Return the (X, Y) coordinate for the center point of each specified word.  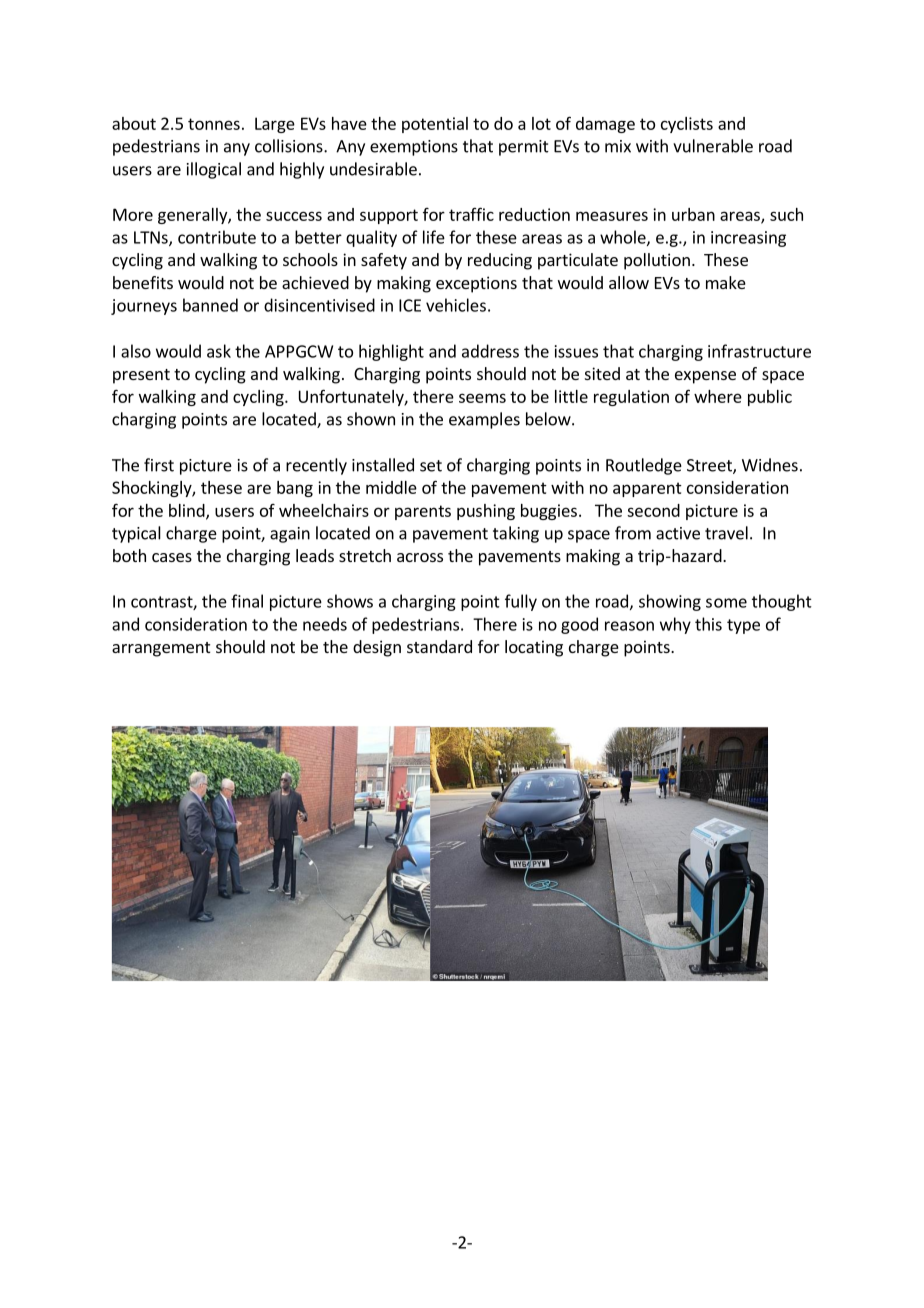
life (434, 237)
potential (435, 125)
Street (710, 466)
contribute (217, 237)
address (490, 351)
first (159, 465)
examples (484, 420)
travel (726, 533)
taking (516, 534)
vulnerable (713, 146)
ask (219, 351)
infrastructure (759, 351)
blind (188, 511)
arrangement (161, 649)
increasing (748, 239)
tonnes (214, 124)
